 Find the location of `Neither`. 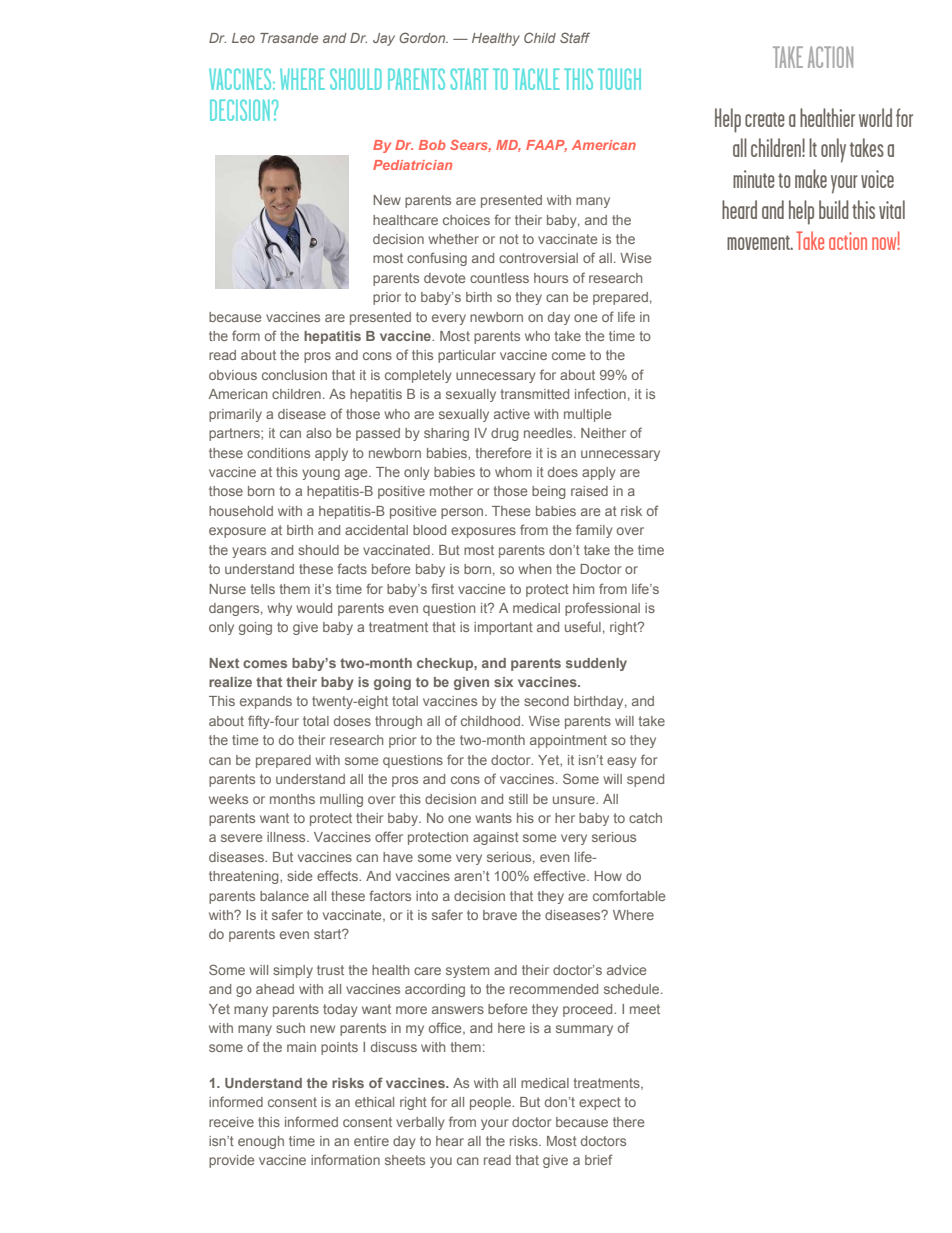

Neither is located at coordinates (603, 433).
